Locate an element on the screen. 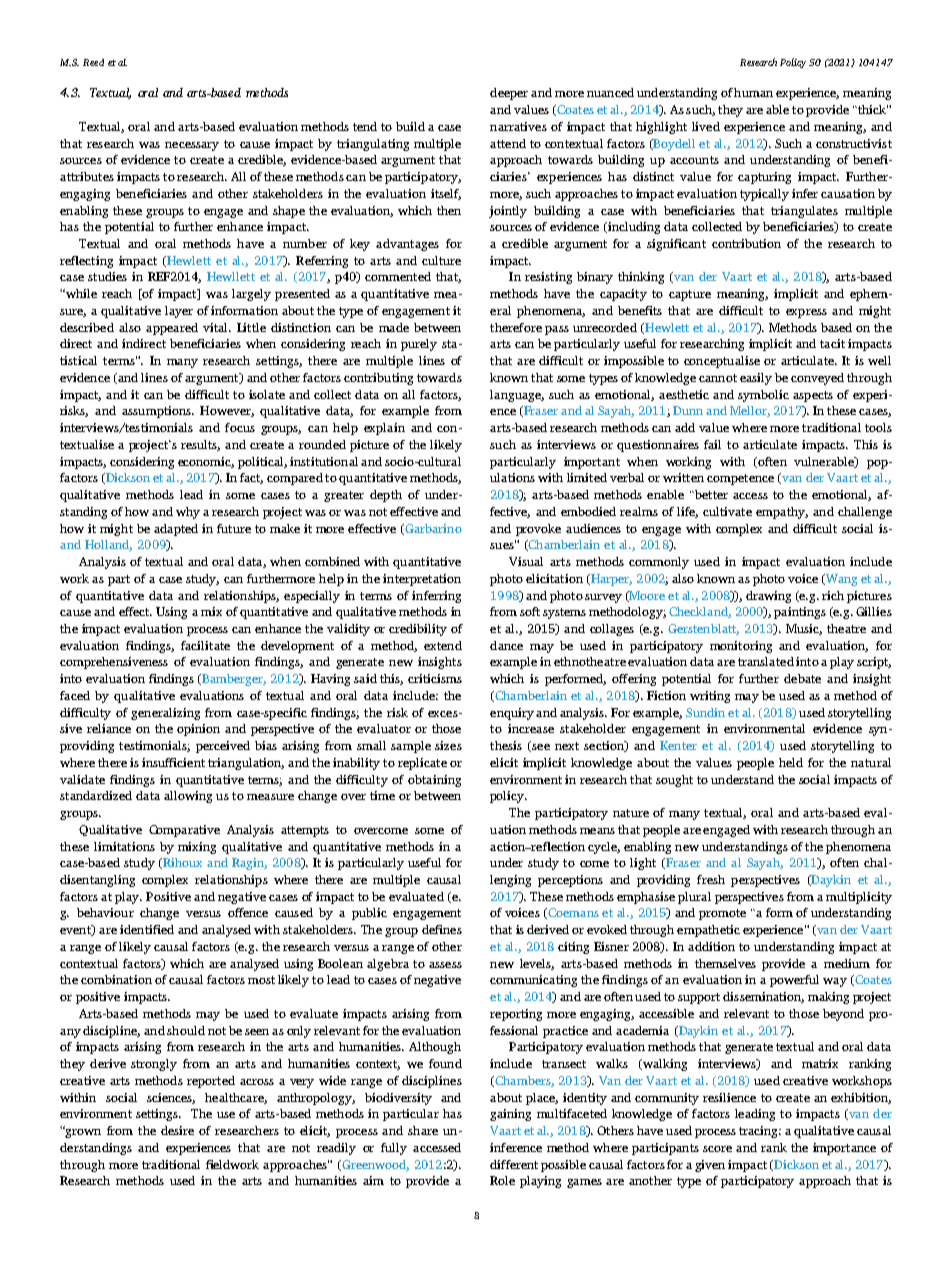 Image resolution: width=952 pixels, height=1270 pixels. deeper is located at coordinates (509, 94).
